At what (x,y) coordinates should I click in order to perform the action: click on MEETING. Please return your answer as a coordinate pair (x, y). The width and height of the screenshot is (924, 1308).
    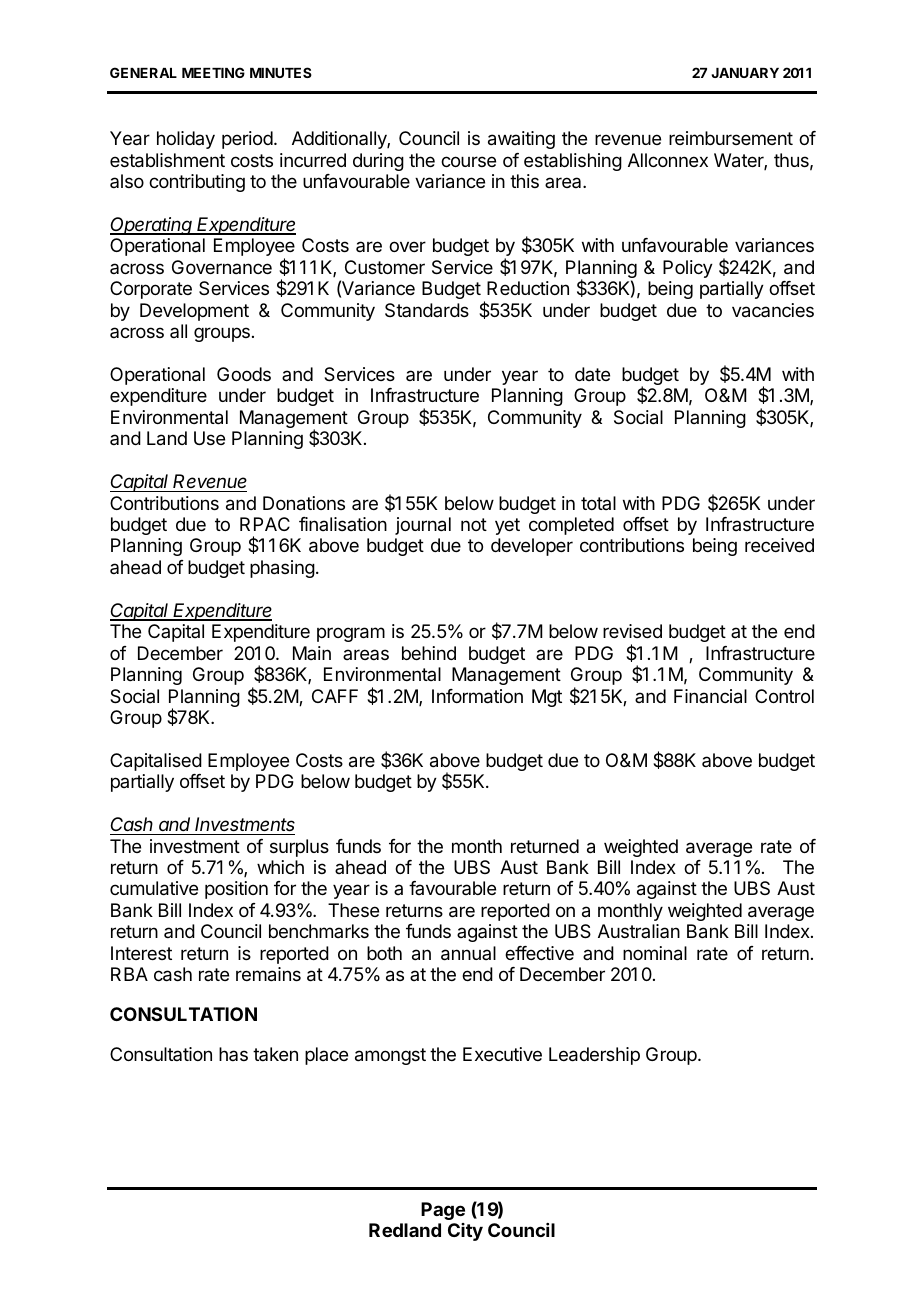
    Looking at the image, I should click on (213, 72).
